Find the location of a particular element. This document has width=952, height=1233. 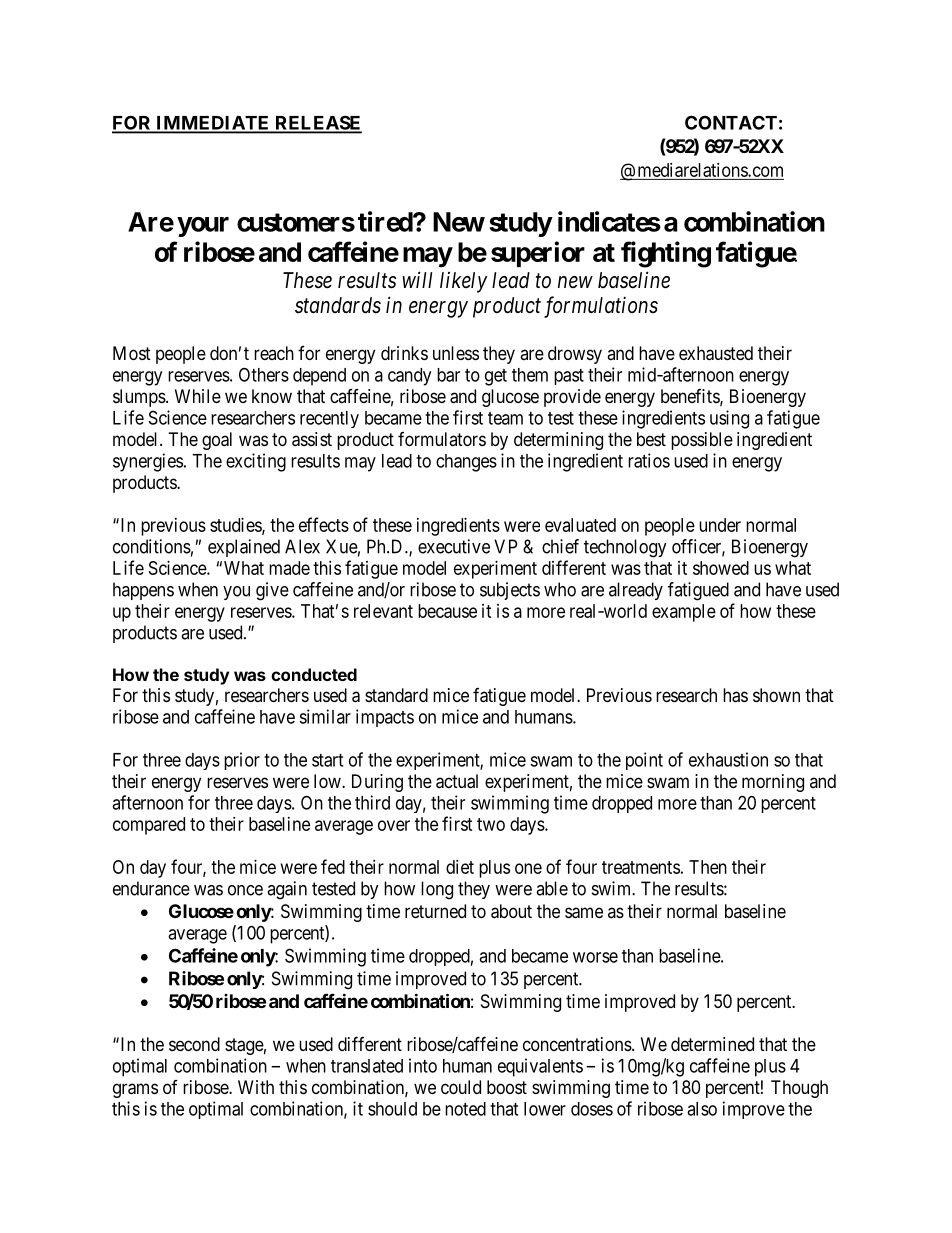

CONTACT is located at coordinates (731, 122).
